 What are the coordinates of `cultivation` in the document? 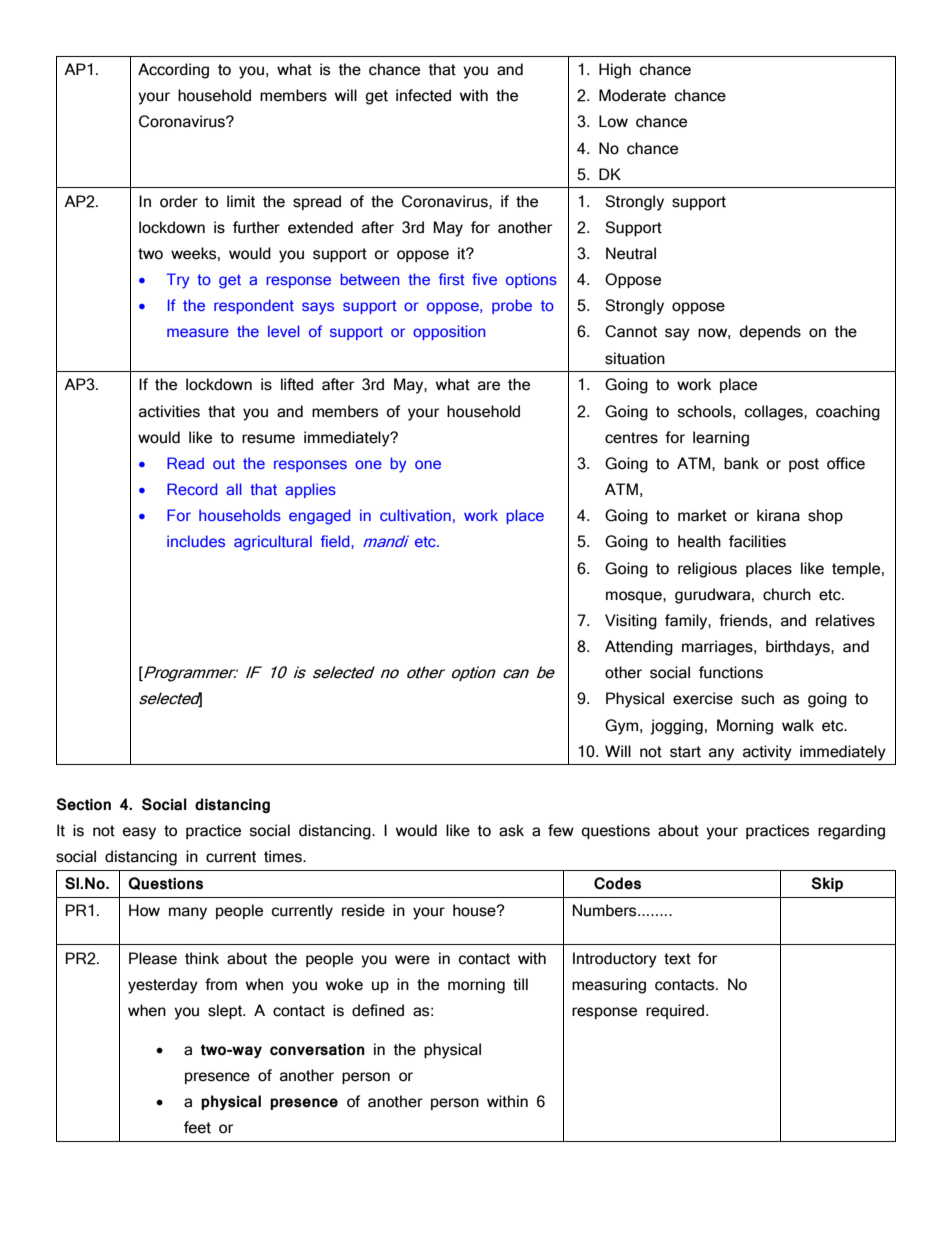 It's located at (415, 515).
